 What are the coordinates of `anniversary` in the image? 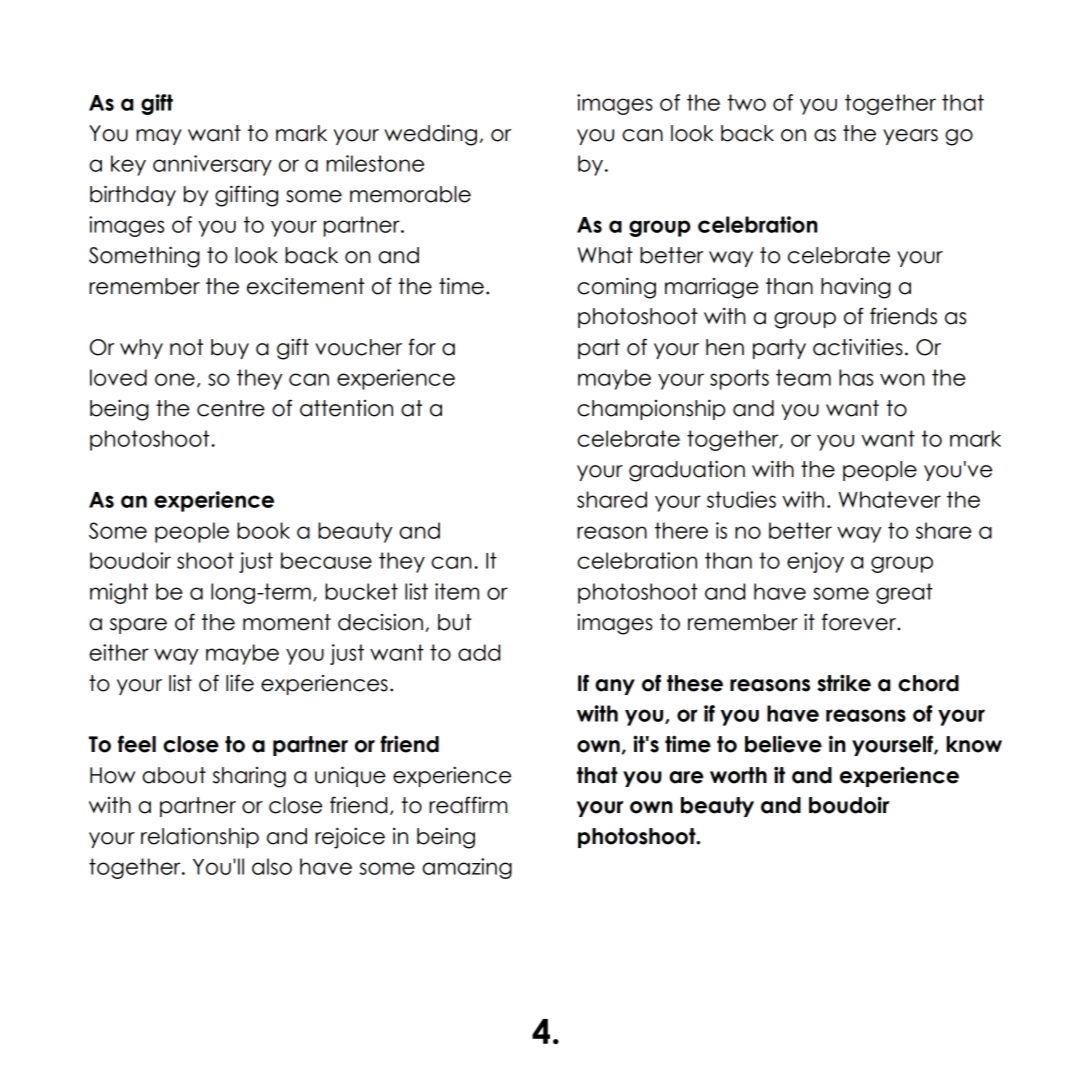 It's located at (212, 165).
